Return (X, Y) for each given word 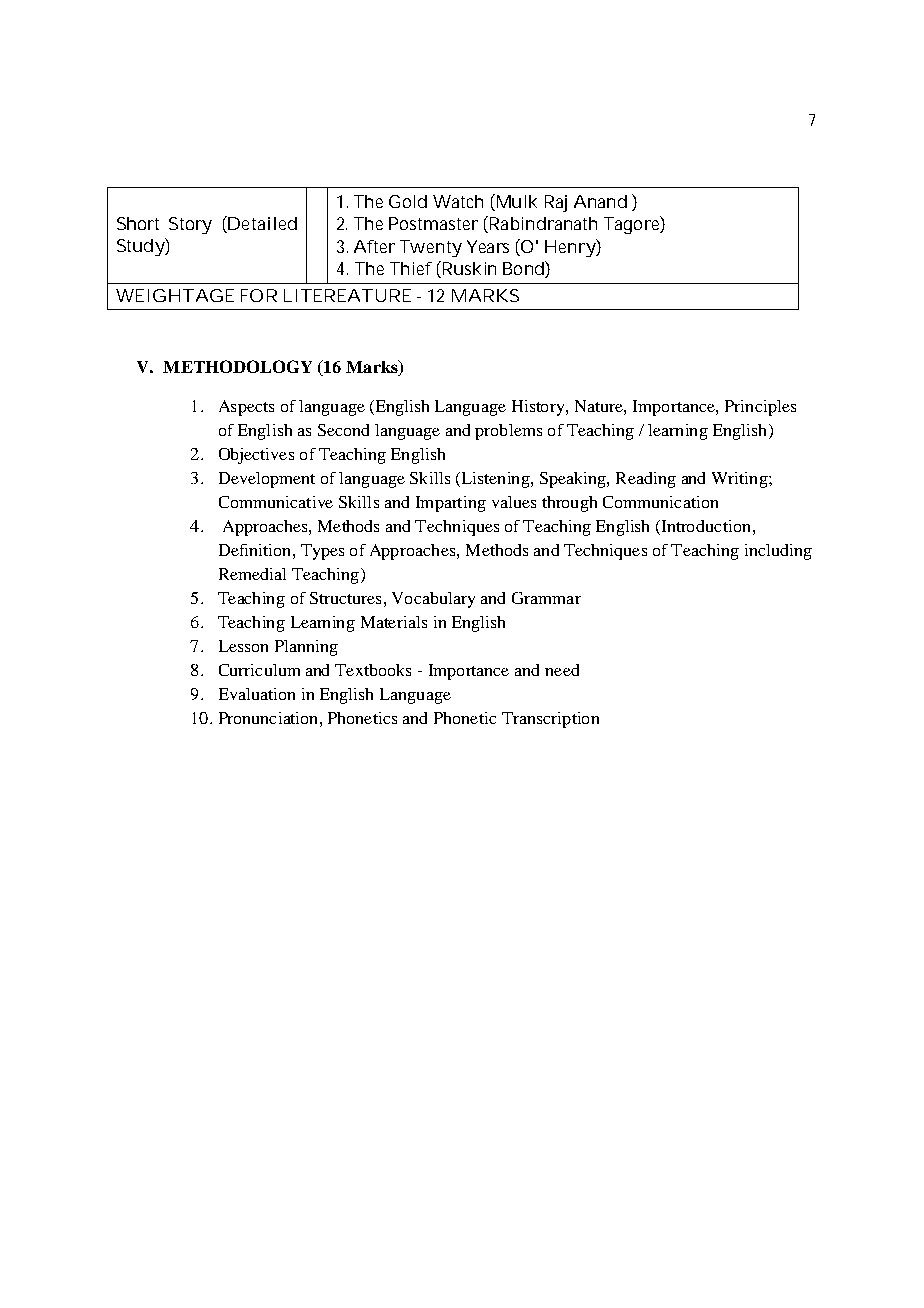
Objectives (256, 456)
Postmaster (433, 223)
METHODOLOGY (237, 366)
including (778, 552)
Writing (740, 480)
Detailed (261, 224)
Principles (760, 408)
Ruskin (468, 269)
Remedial (252, 574)
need (562, 670)
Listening (495, 480)
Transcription (550, 720)
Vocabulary (433, 600)
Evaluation (257, 694)
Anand (600, 201)
